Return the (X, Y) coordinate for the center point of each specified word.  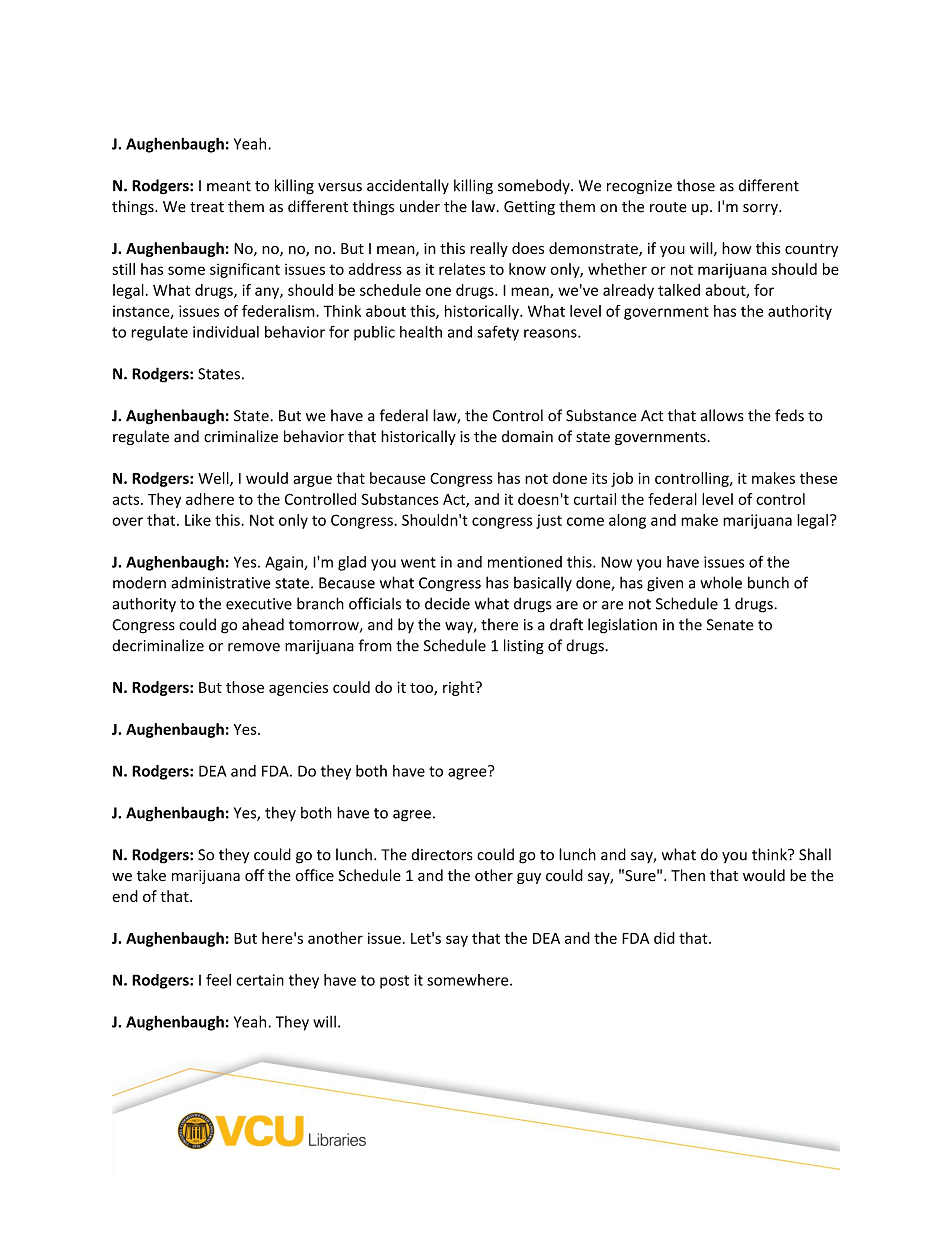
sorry (761, 209)
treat (207, 207)
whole (721, 582)
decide (447, 603)
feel (218, 980)
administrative (221, 583)
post (394, 982)
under (420, 206)
